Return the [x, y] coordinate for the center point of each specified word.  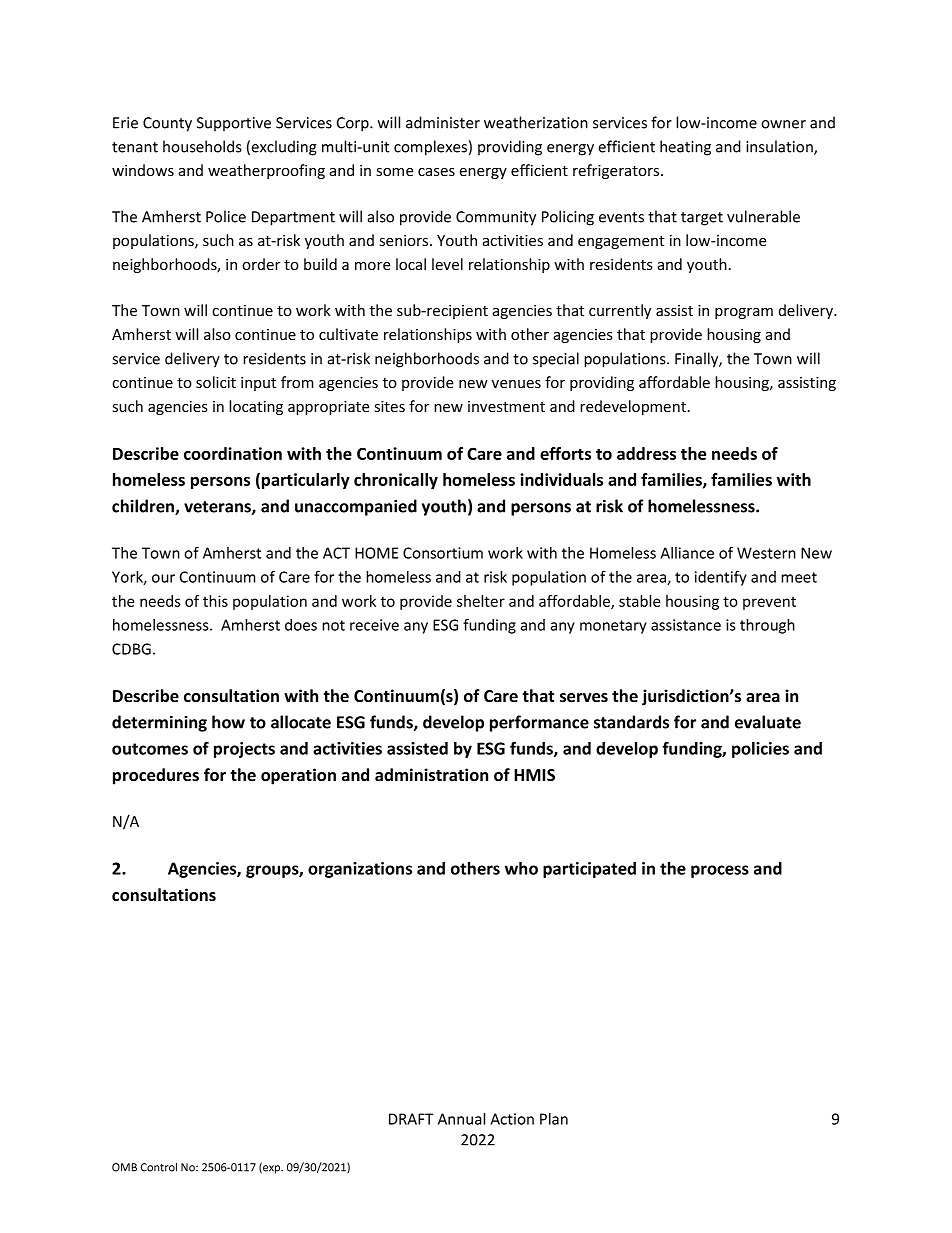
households [202, 146]
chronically [396, 481]
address [646, 453]
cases [436, 172]
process [720, 871]
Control [159, 1167]
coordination [233, 453]
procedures [156, 776]
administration [431, 775]
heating [685, 148]
